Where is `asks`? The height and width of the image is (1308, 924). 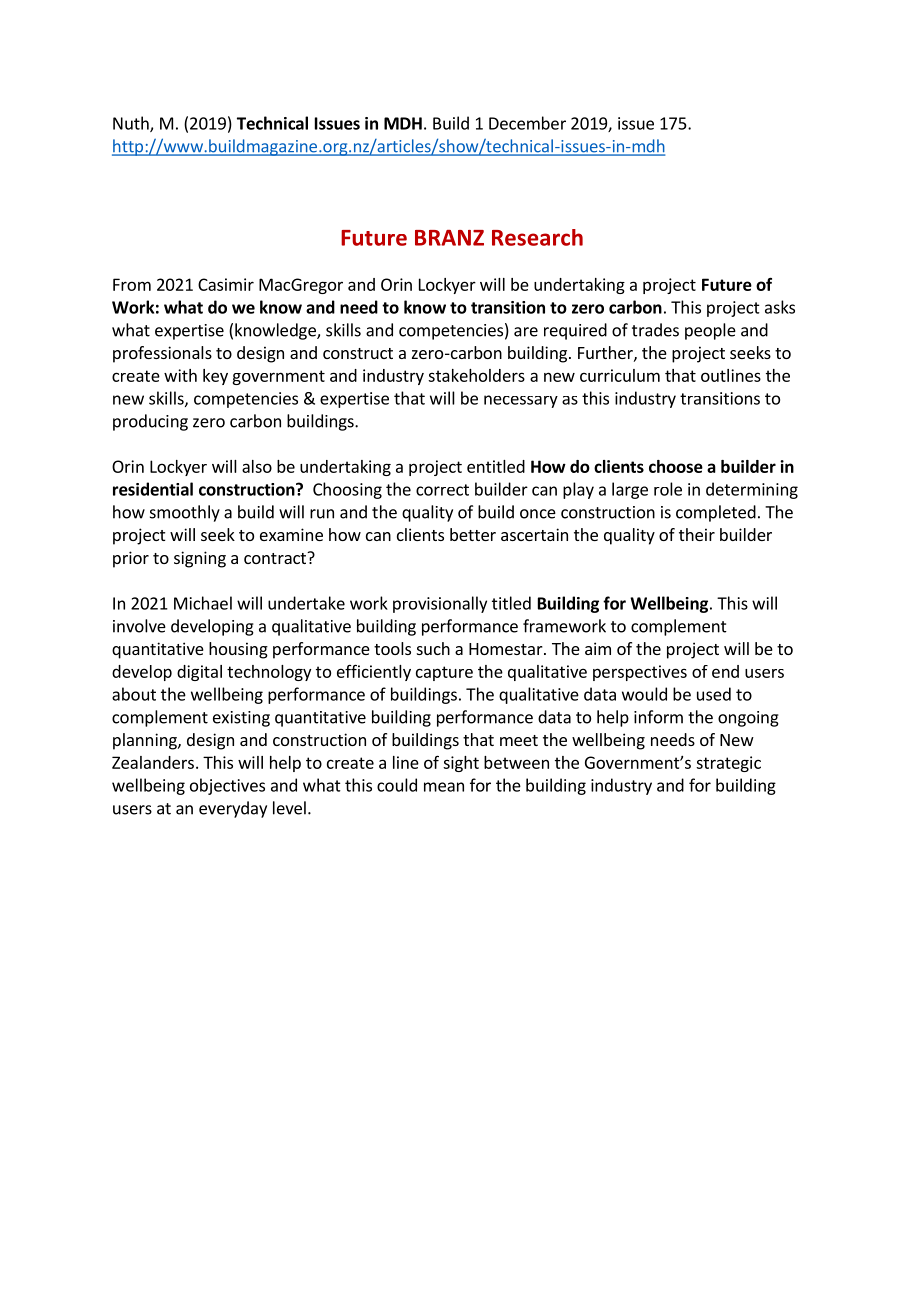
asks is located at coordinates (780, 307).
